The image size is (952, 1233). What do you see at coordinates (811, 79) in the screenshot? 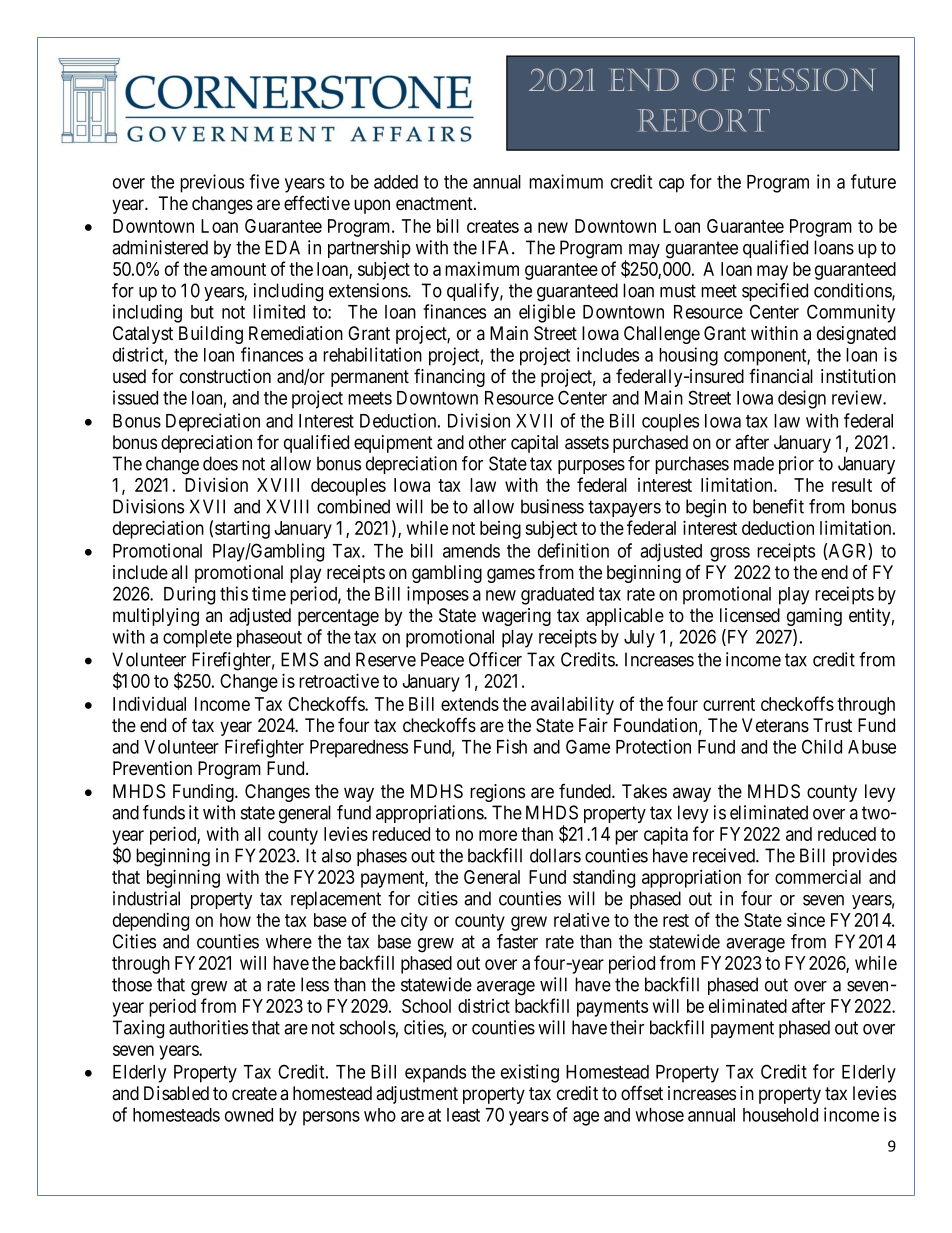
I see `Session` at bounding box center [811, 79].
